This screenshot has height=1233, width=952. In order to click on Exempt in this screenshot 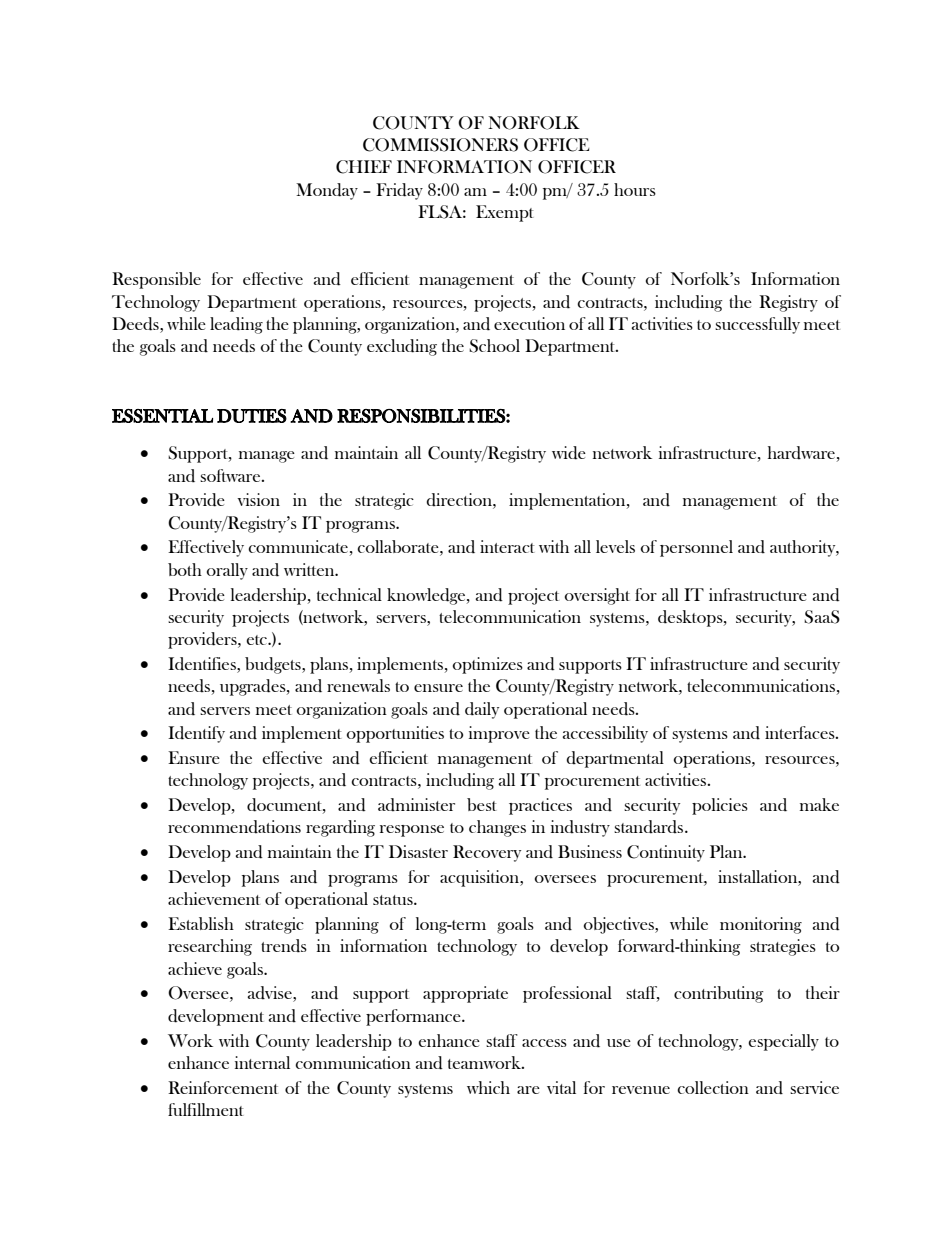, I will do `click(505, 213)`.
